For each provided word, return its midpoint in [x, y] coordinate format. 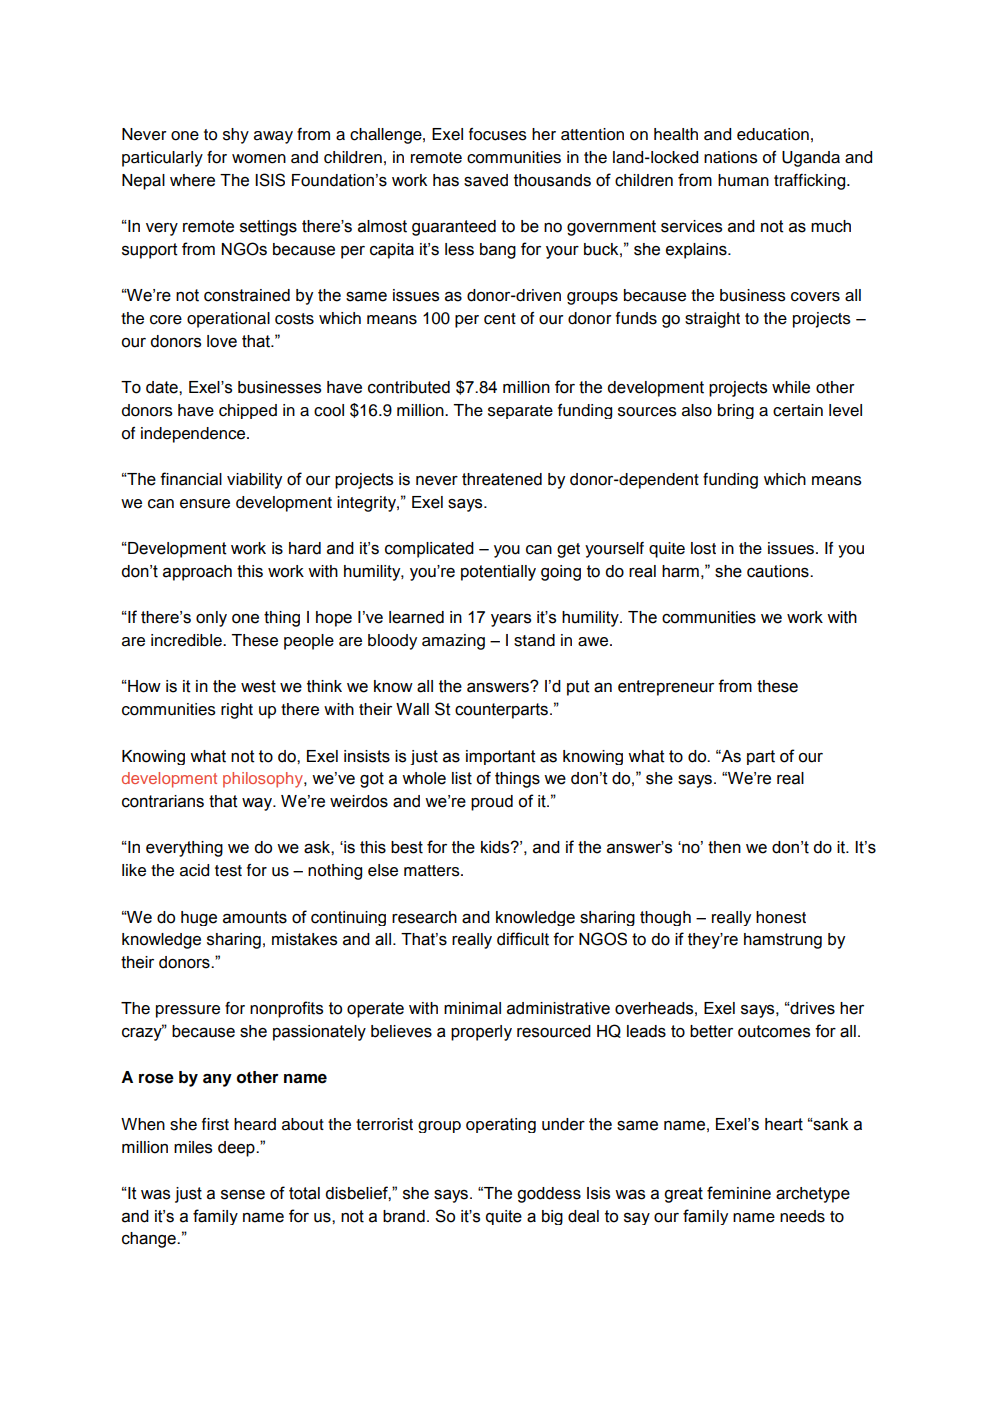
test [228, 871]
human [743, 180]
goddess [549, 1195]
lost [703, 548]
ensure [205, 504]
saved [486, 180]
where [192, 180]
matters [433, 871]
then [724, 847]
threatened [502, 479]
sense [243, 1195]
